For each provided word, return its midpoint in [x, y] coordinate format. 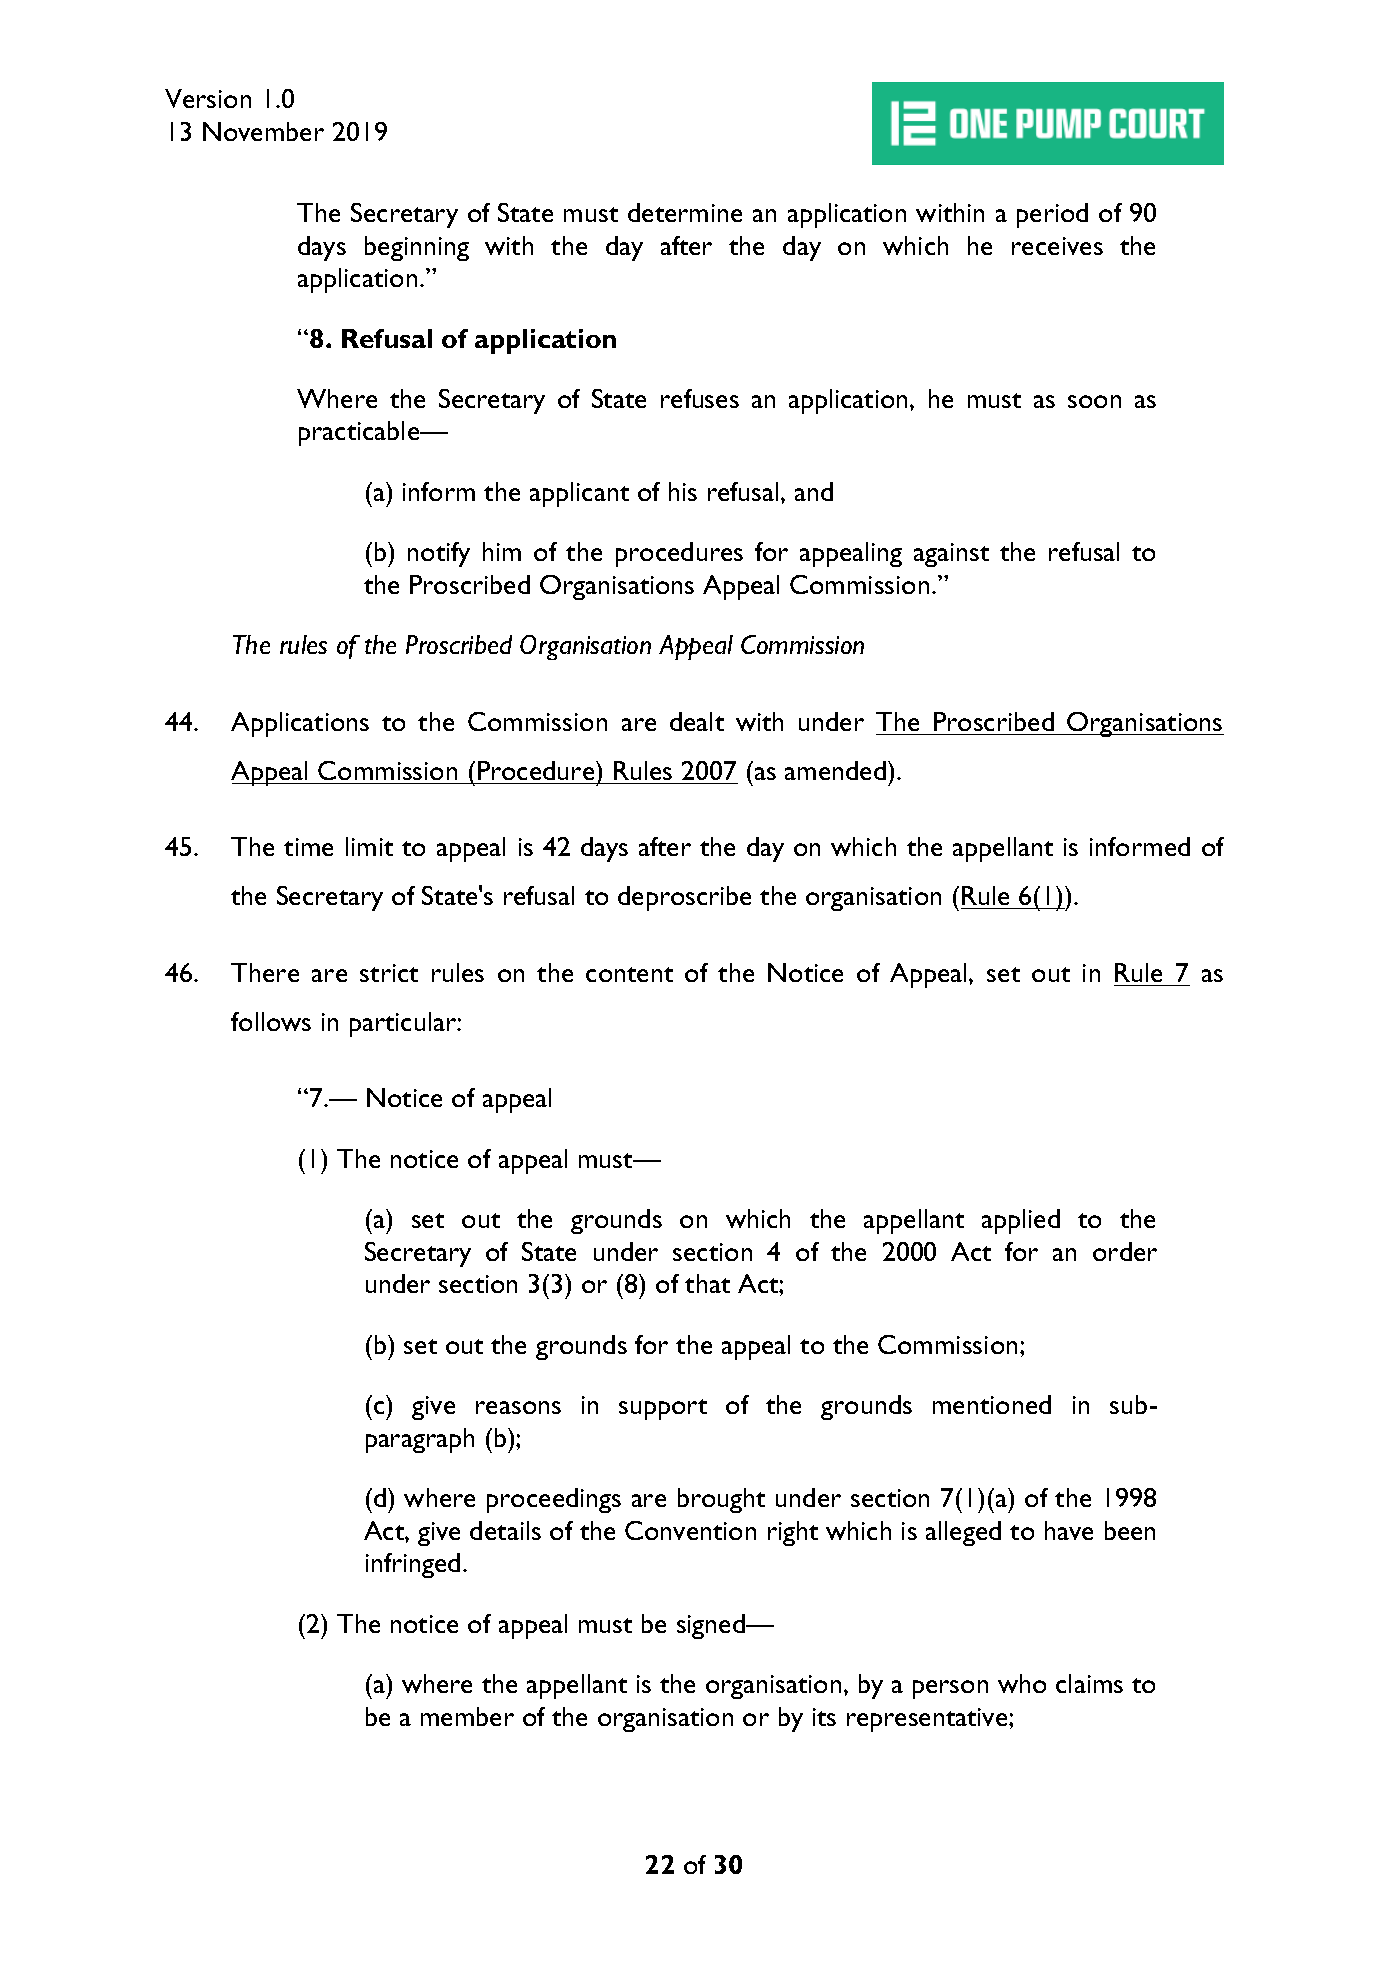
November [263, 131]
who [1022, 1683]
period [1052, 215]
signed [712, 1626]
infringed [413, 1565]
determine [685, 212]
